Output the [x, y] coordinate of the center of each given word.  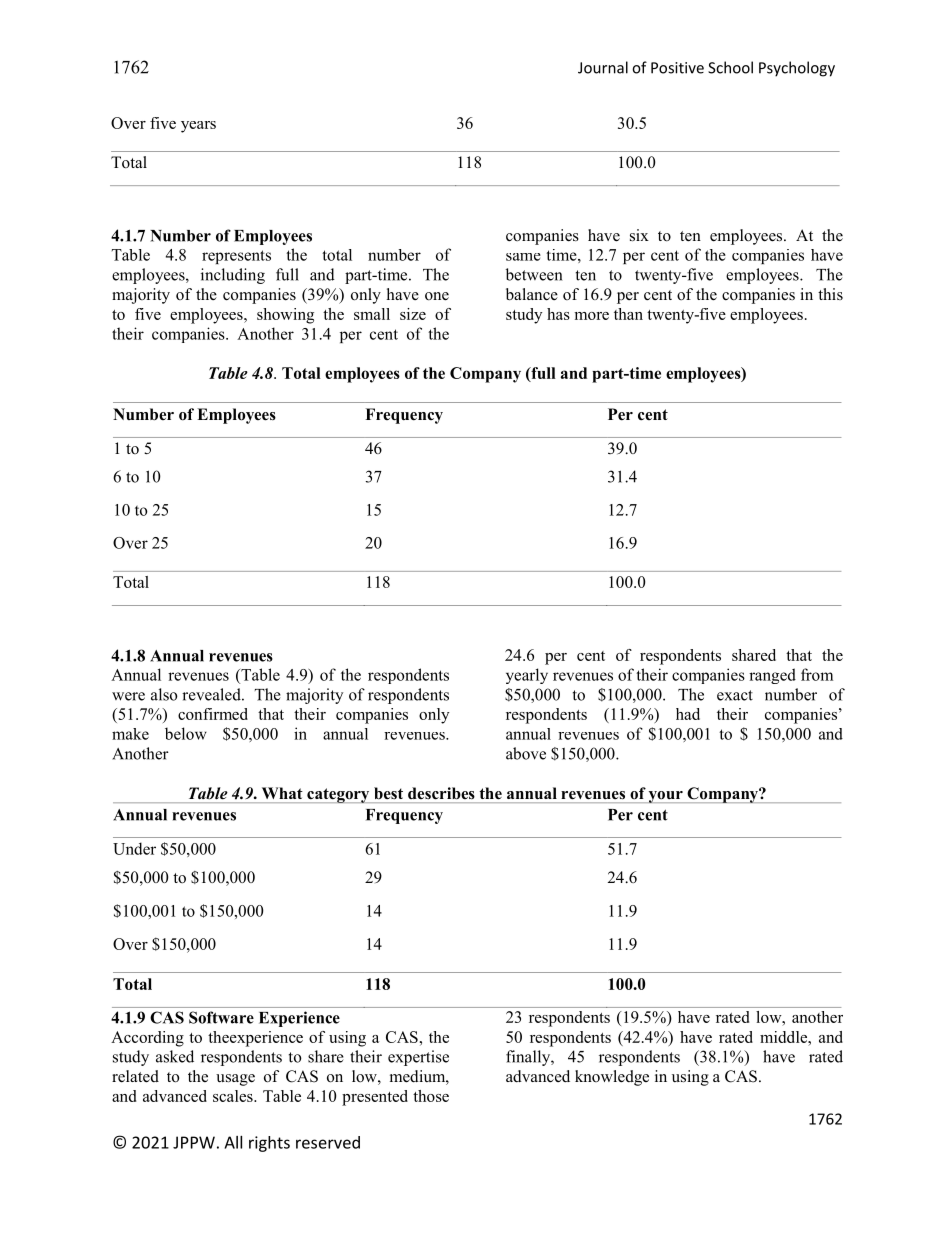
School [730, 67]
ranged [772, 676]
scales [234, 1096]
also [164, 694]
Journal [603, 67]
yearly [527, 676]
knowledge [612, 1078]
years [198, 127]
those [431, 1096]
